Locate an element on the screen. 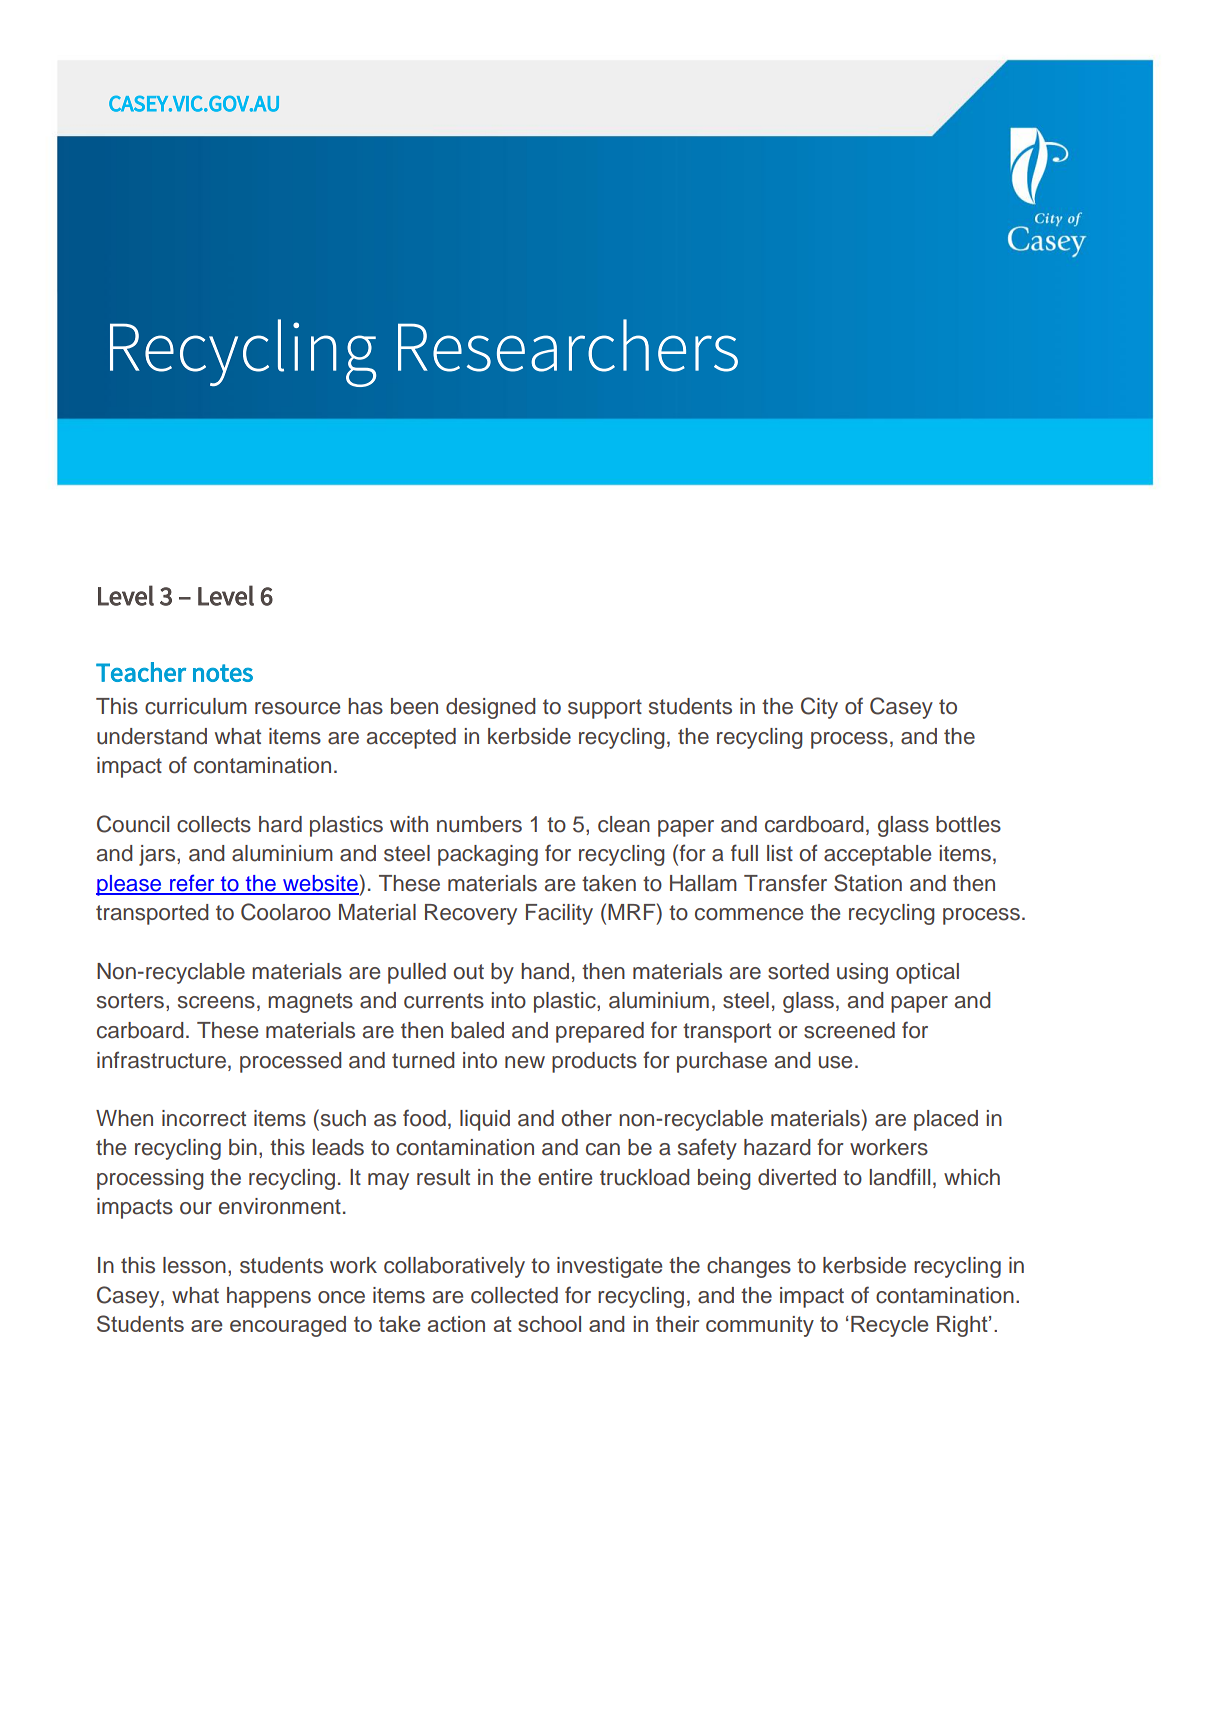 This screenshot has height=1712, width=1210. screens is located at coordinates (216, 1002).
